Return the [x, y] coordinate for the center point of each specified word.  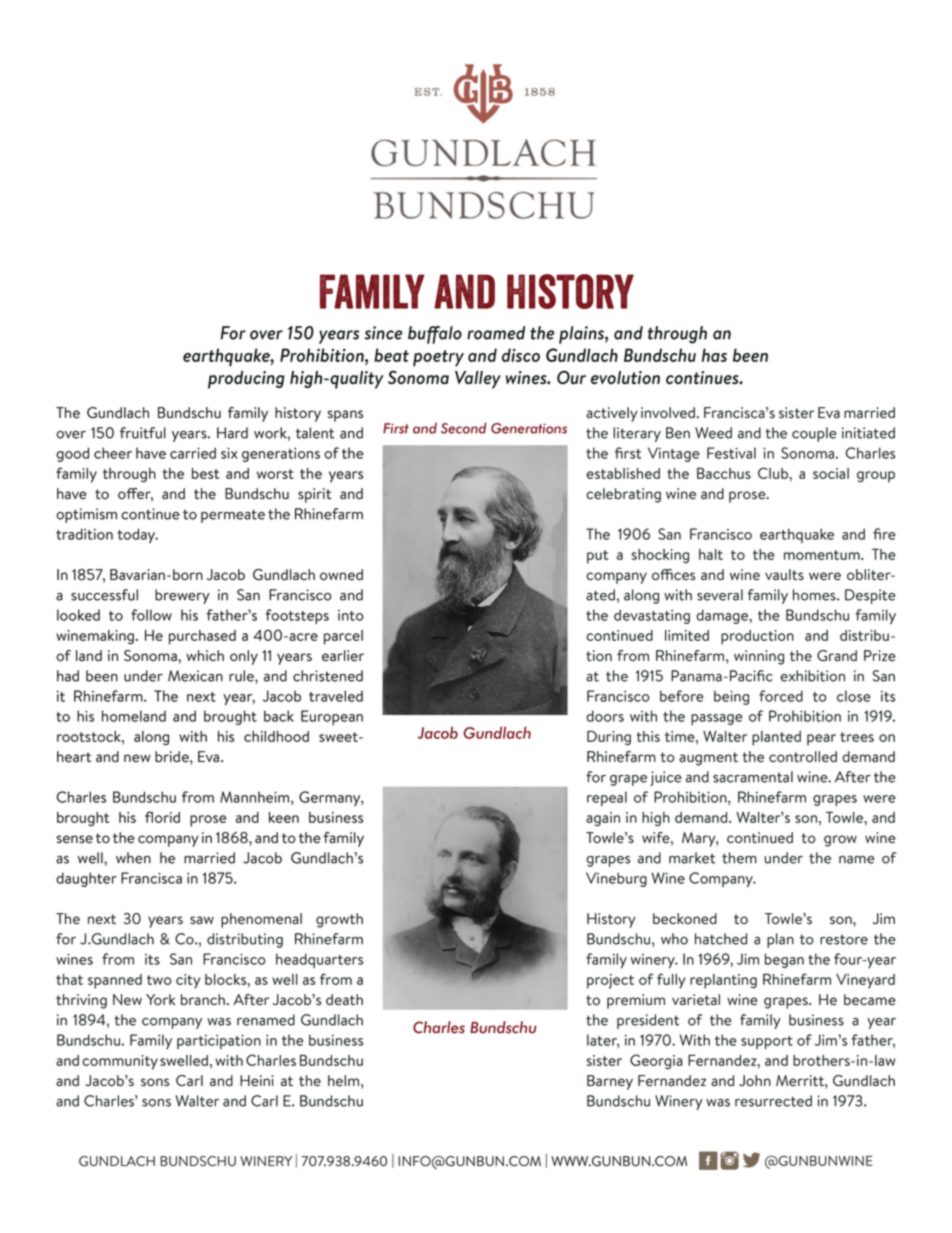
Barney [610, 1082]
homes [815, 595]
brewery [182, 596]
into [351, 615]
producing [246, 380]
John [755, 1080]
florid [162, 817]
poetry [438, 358]
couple [814, 434]
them [739, 858]
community [120, 1062]
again [603, 819]
